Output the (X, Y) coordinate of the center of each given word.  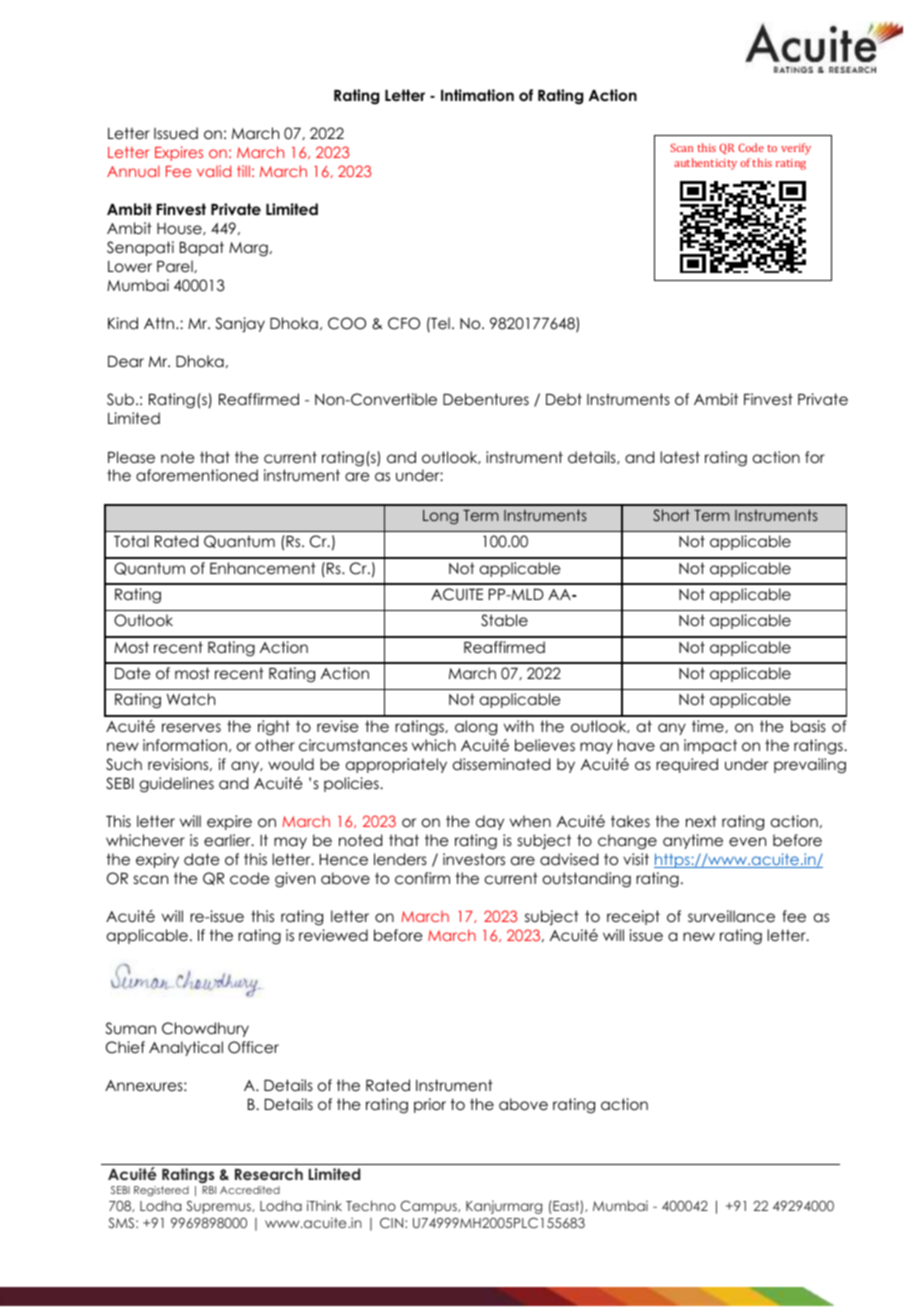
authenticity (705, 164)
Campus (430, 1207)
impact (710, 746)
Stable (504, 620)
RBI (209, 1190)
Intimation (477, 95)
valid (214, 171)
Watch (191, 699)
